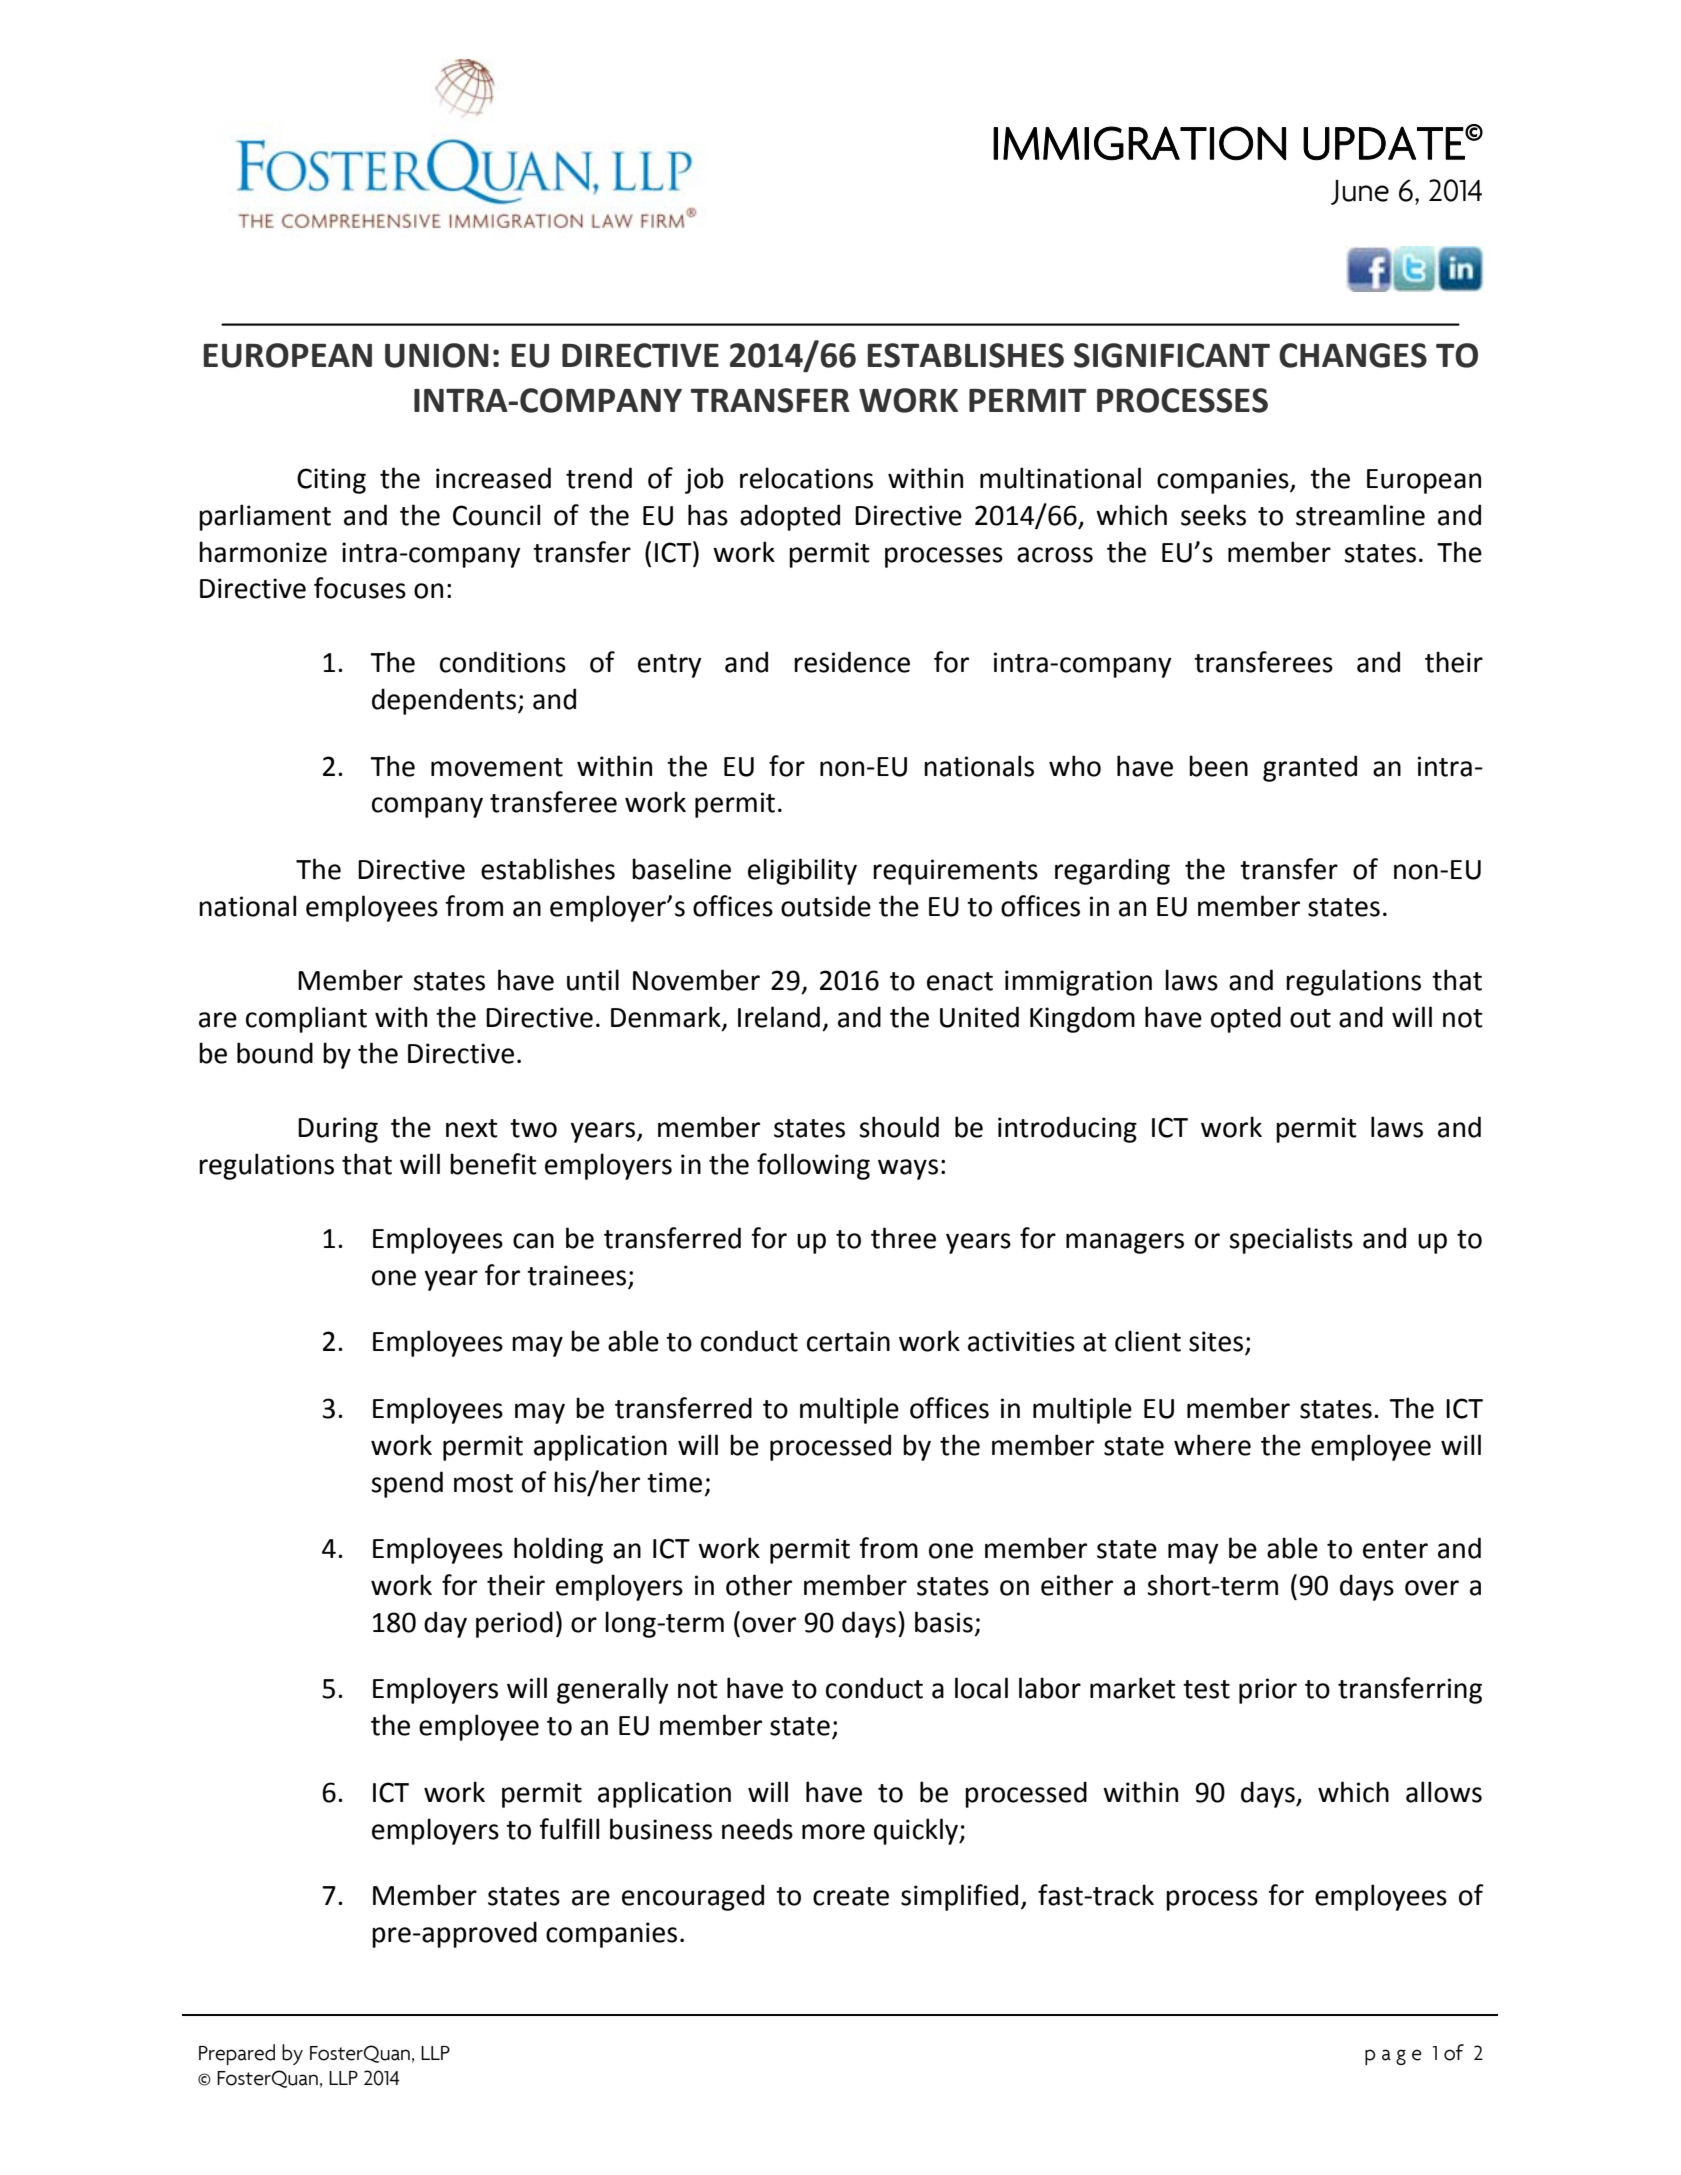  What do you see at coordinates (1444, 1792) in the image?
I see `allows` at bounding box center [1444, 1792].
